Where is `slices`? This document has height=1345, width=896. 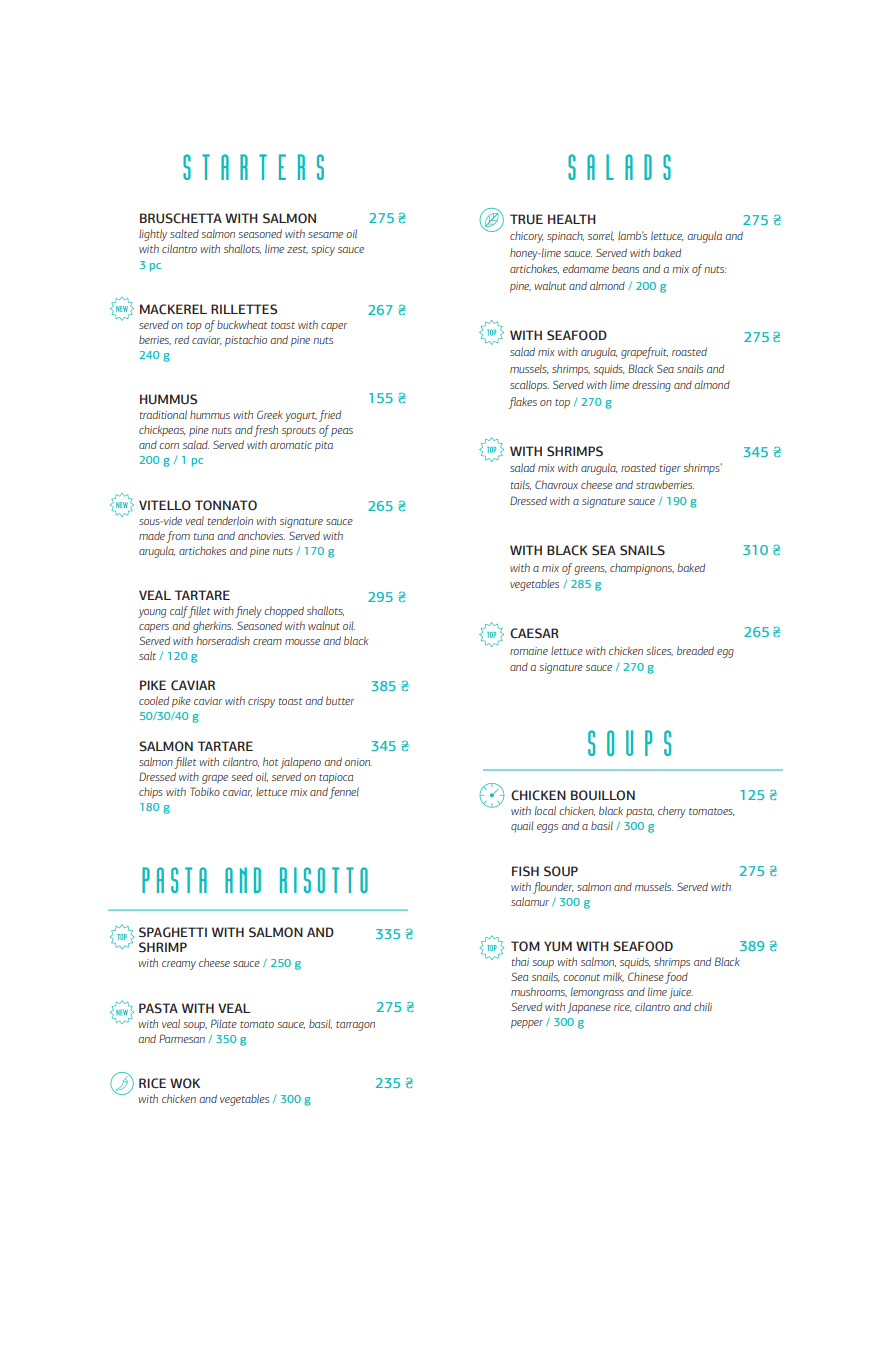 slices is located at coordinates (659, 651).
